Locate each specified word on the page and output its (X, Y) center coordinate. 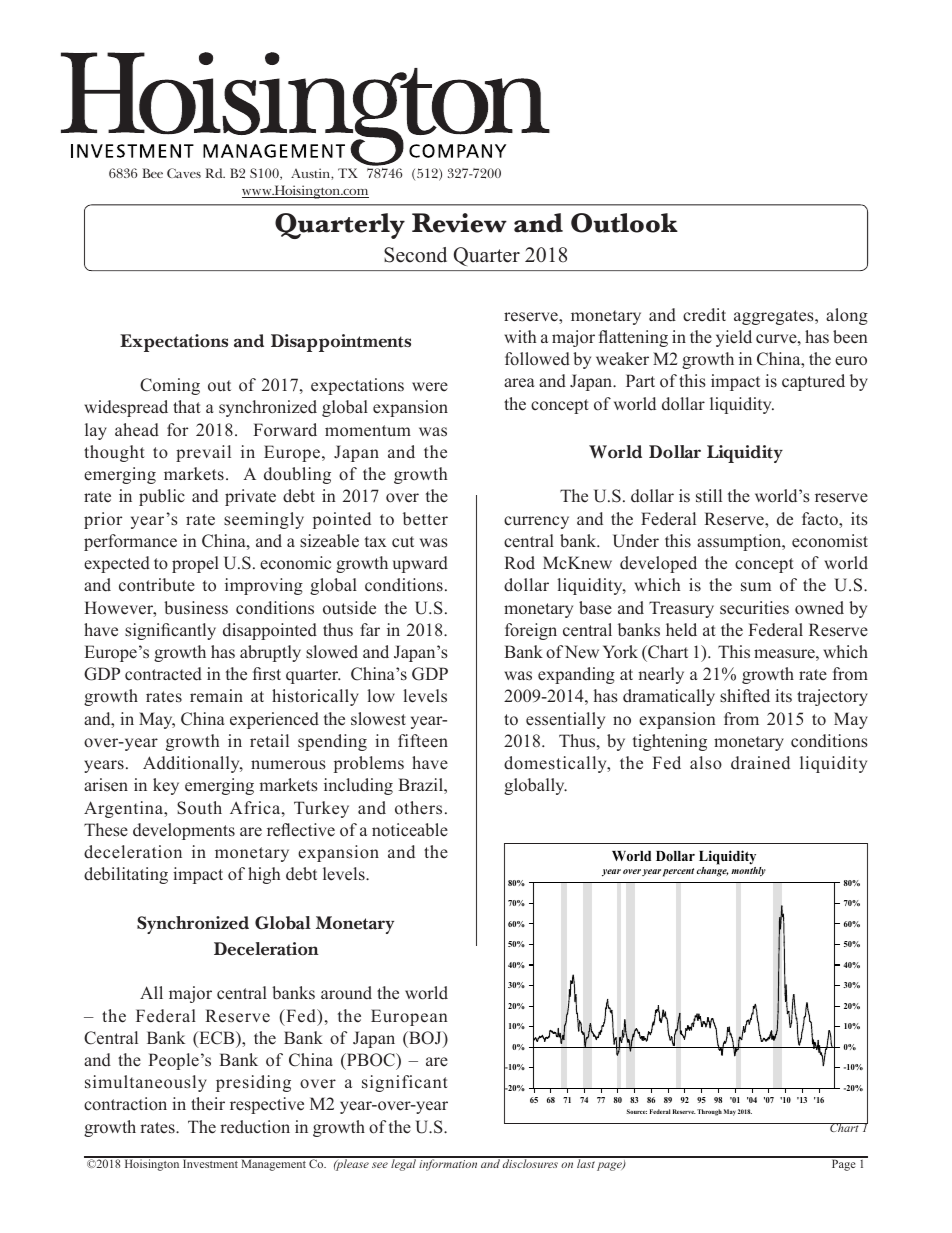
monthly (748, 871)
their (208, 1104)
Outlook (624, 223)
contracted (163, 674)
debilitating (126, 875)
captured (813, 382)
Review (459, 223)
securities (754, 608)
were (430, 387)
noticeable (410, 830)
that (187, 406)
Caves (184, 173)
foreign (531, 631)
